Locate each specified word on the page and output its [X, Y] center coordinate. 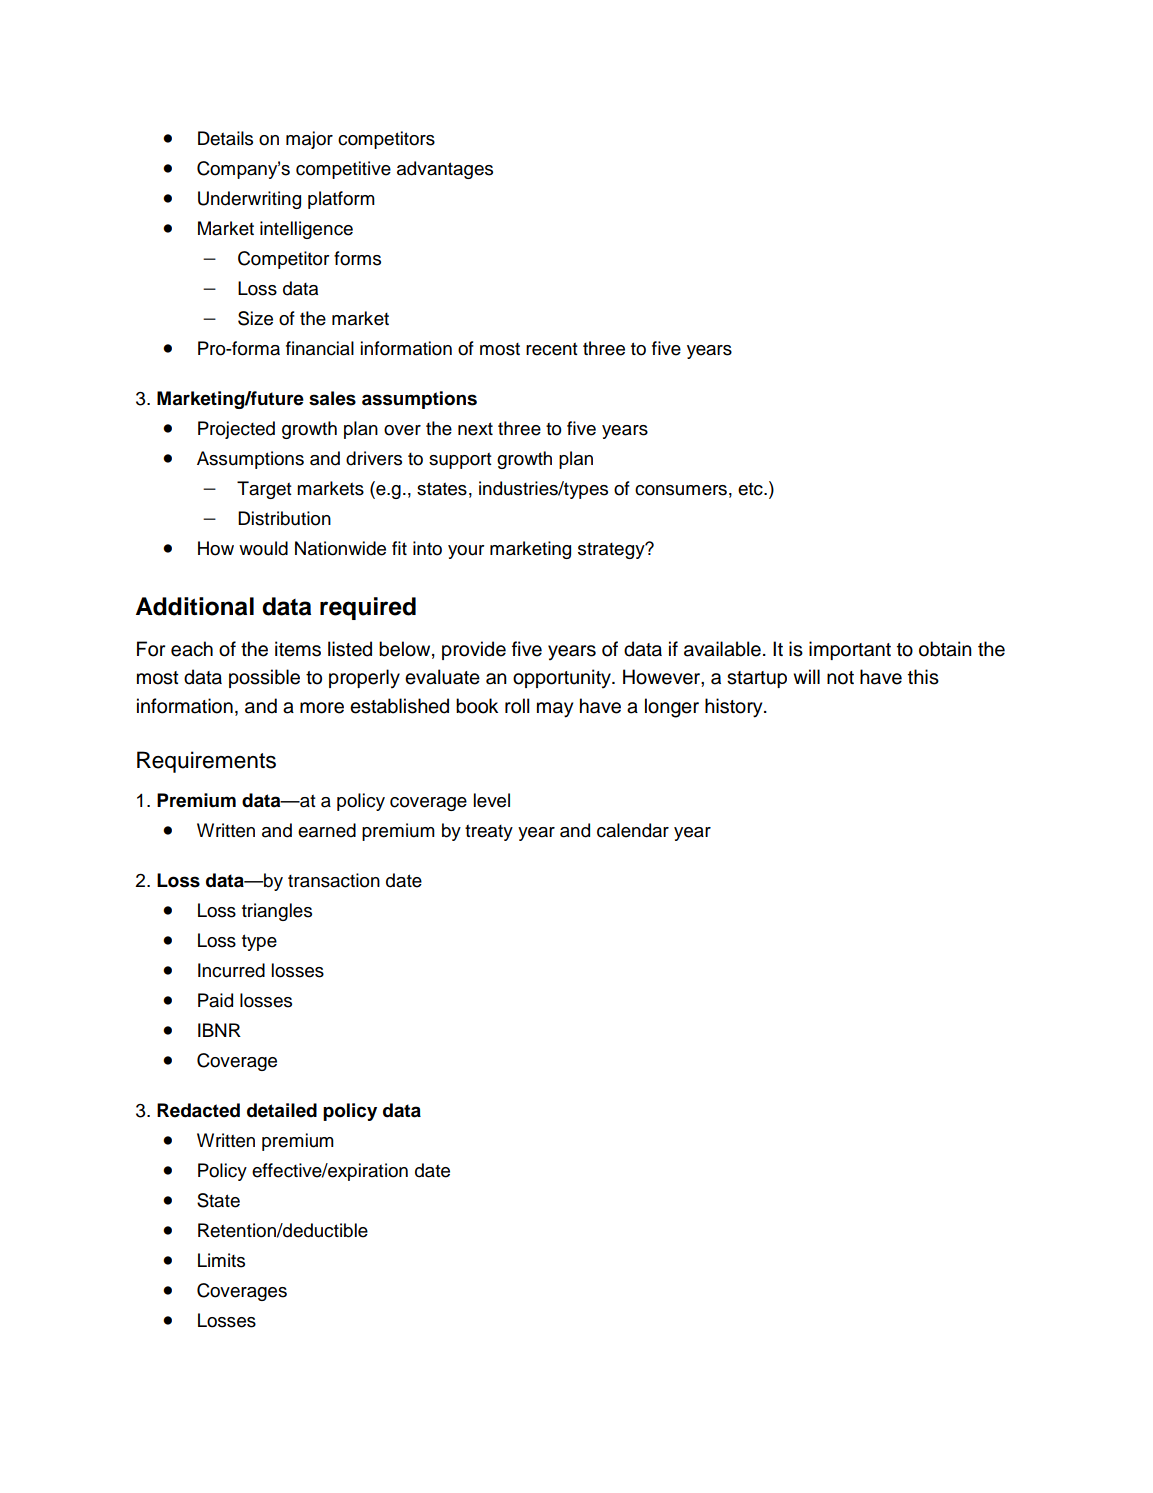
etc [751, 489]
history [735, 708]
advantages [445, 170]
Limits [221, 1260]
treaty [489, 832]
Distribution [284, 518]
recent [552, 349]
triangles [277, 912]
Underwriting [249, 200]
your [466, 552]
